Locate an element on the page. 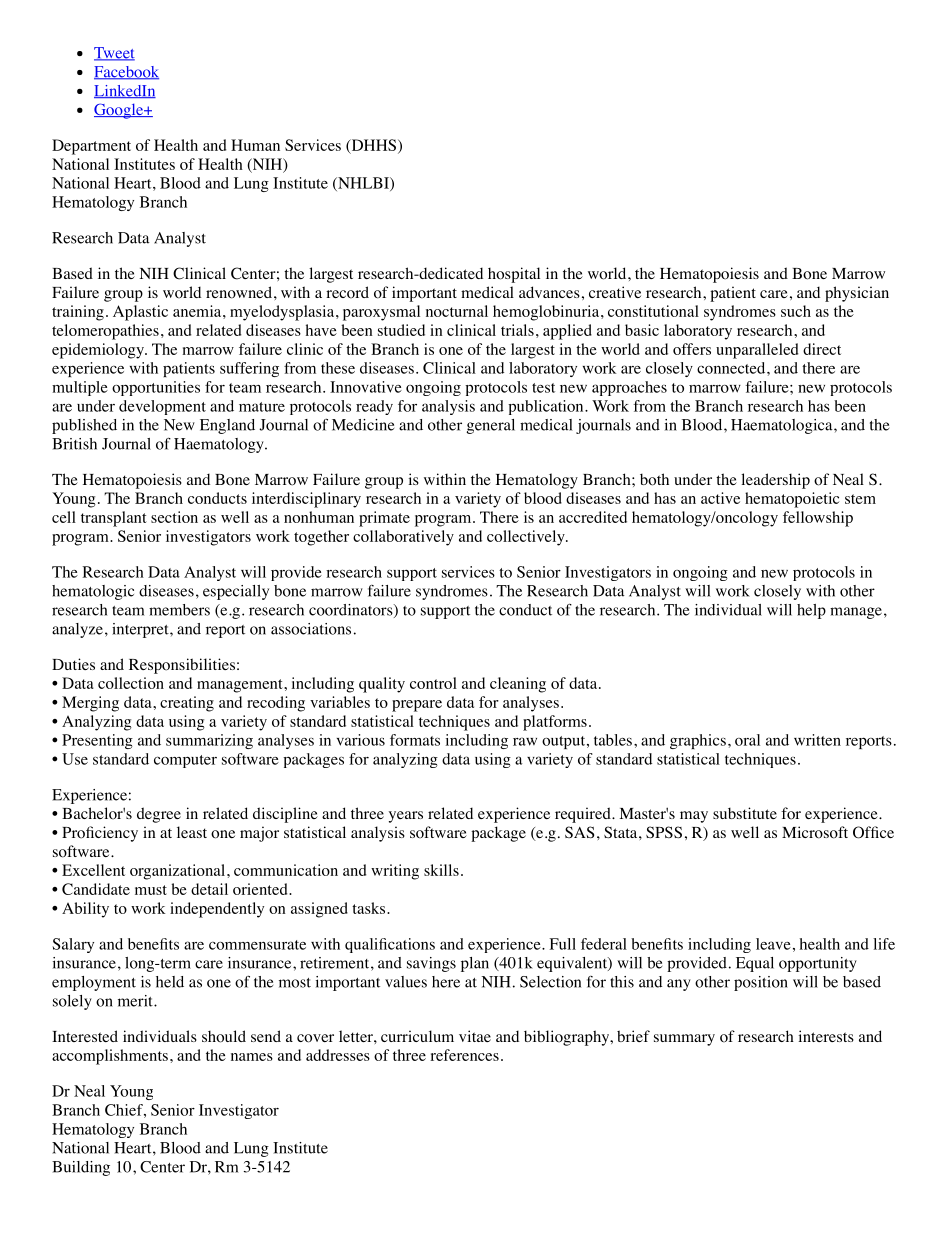  physician is located at coordinates (857, 294).
